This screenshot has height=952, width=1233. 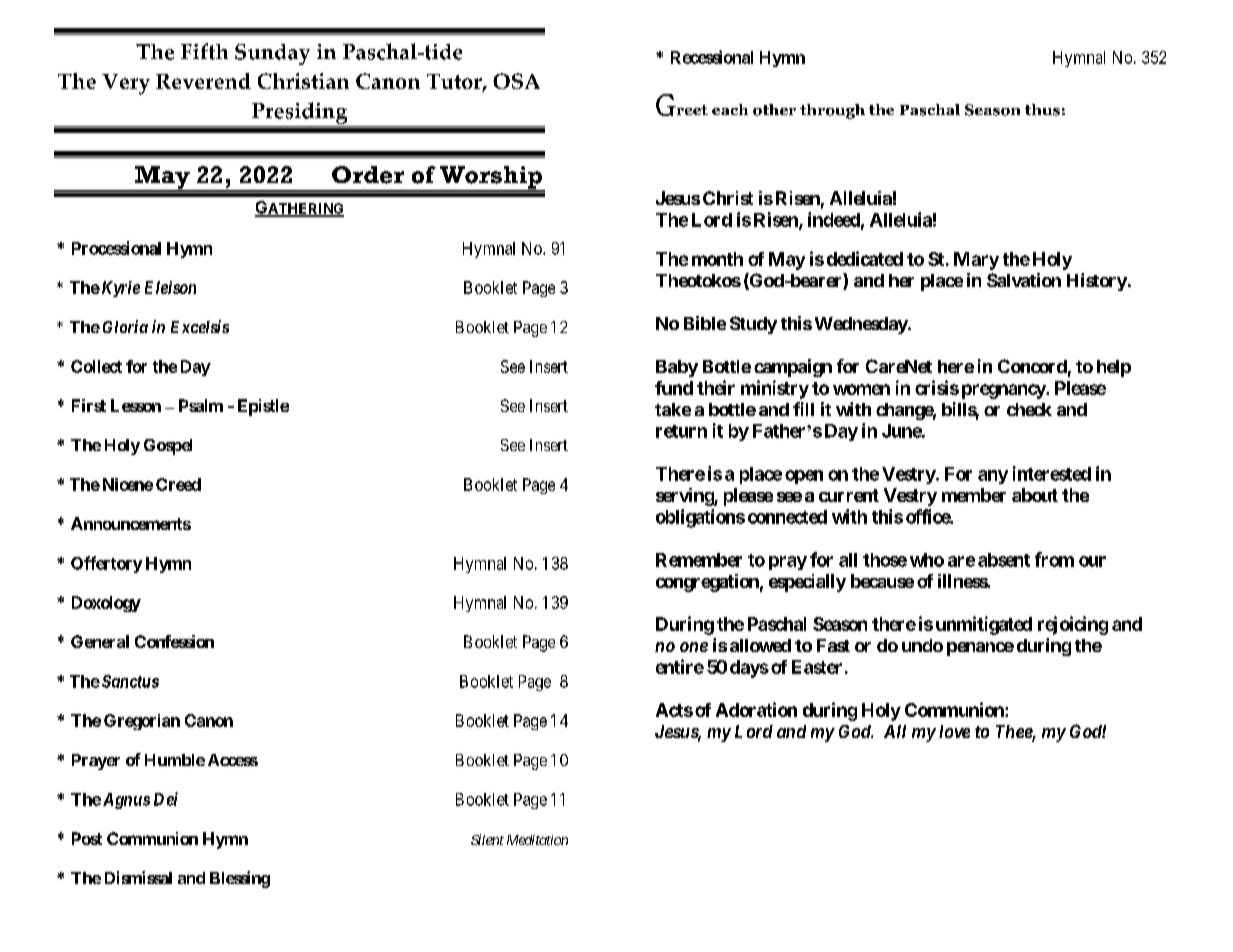 What do you see at coordinates (174, 641) in the screenshot?
I see `Confession` at bounding box center [174, 641].
